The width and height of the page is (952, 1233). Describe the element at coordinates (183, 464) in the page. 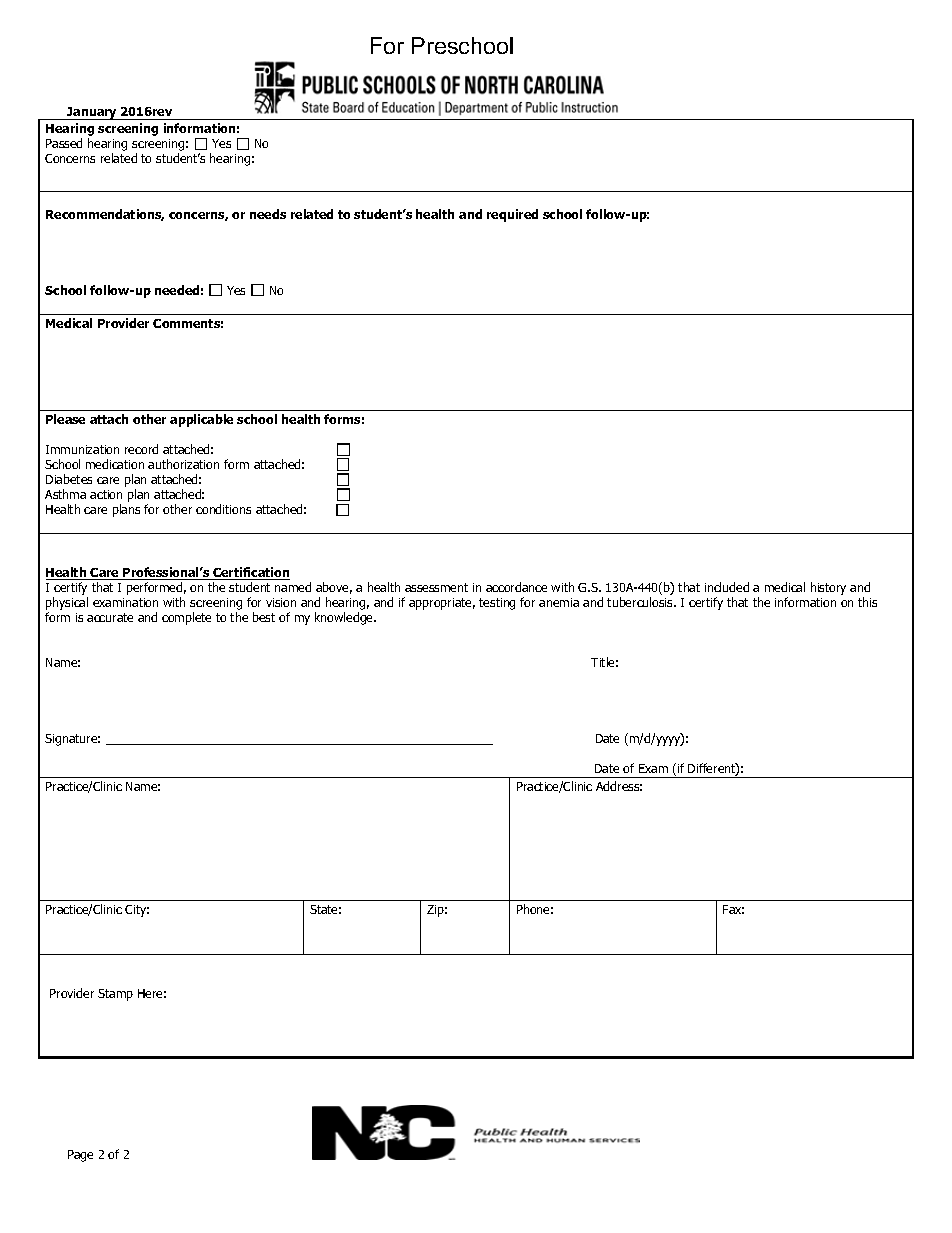

I see `authorization` at that location.
